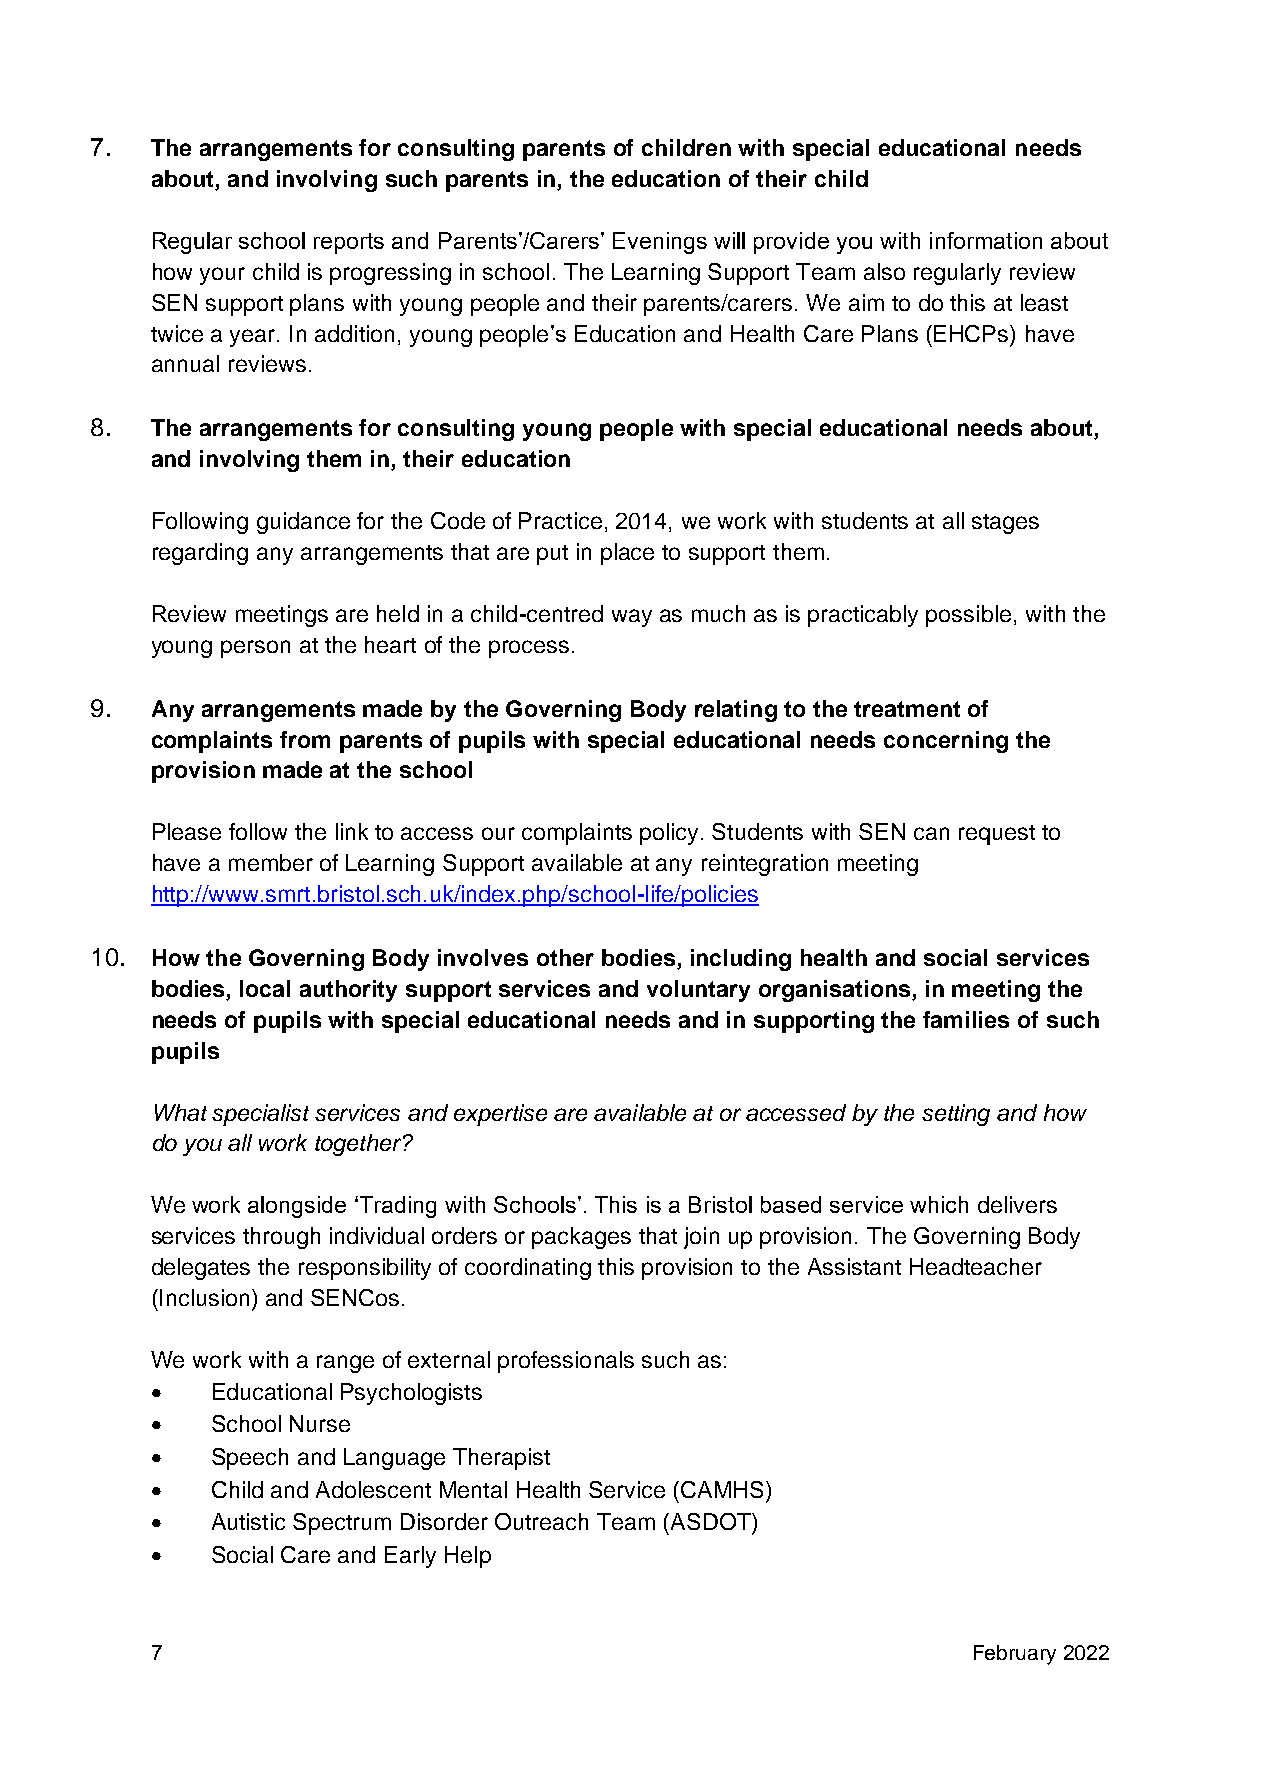 The image size is (1265, 1789). Describe the element at coordinates (884, 271) in the page. I see `also` at that location.
